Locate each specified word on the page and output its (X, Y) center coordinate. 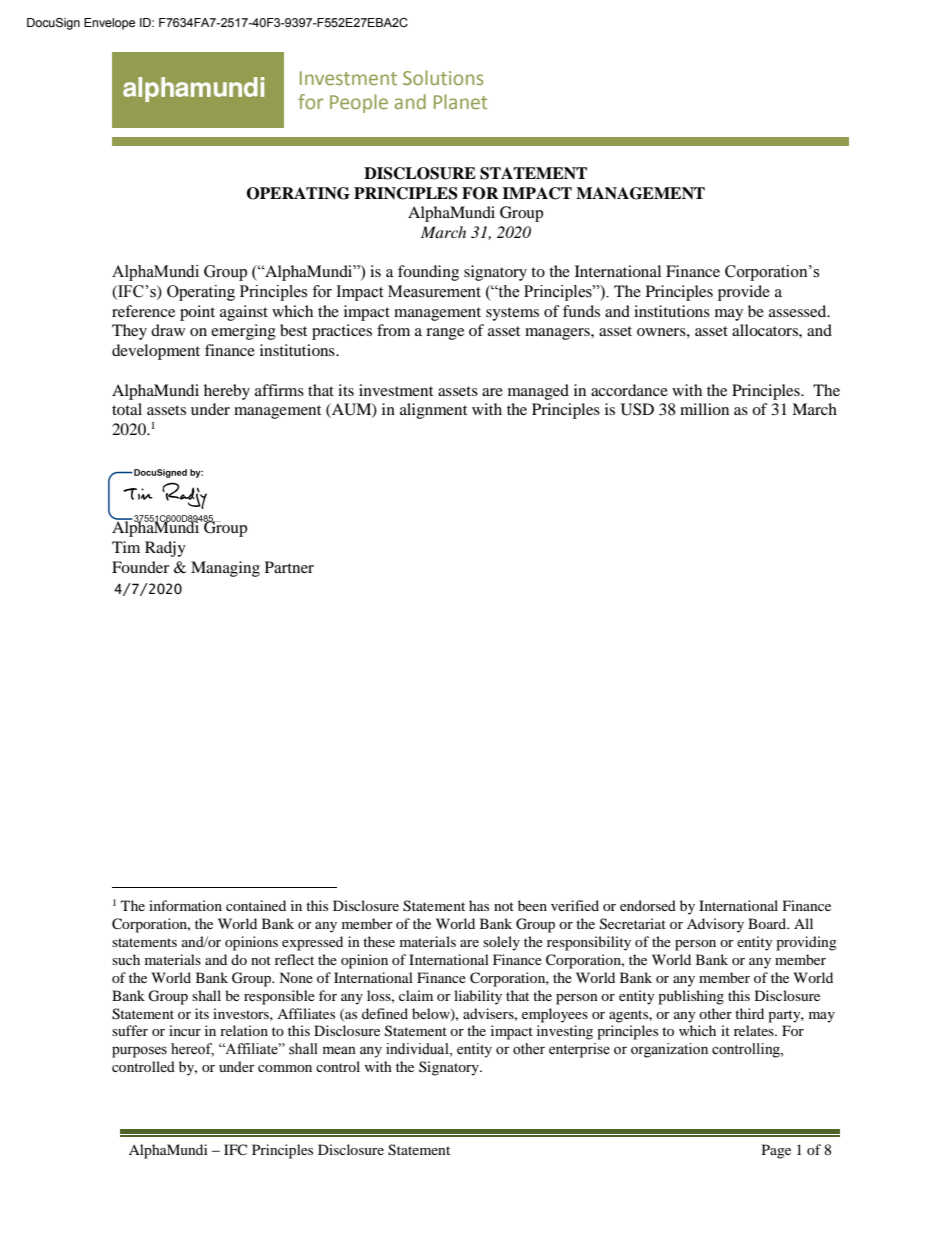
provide (744, 293)
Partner (289, 567)
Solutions (443, 77)
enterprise (579, 1050)
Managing (225, 569)
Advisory (715, 925)
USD (637, 409)
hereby (227, 392)
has (479, 905)
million (704, 409)
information (185, 905)
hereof (192, 1050)
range (445, 334)
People (359, 103)
